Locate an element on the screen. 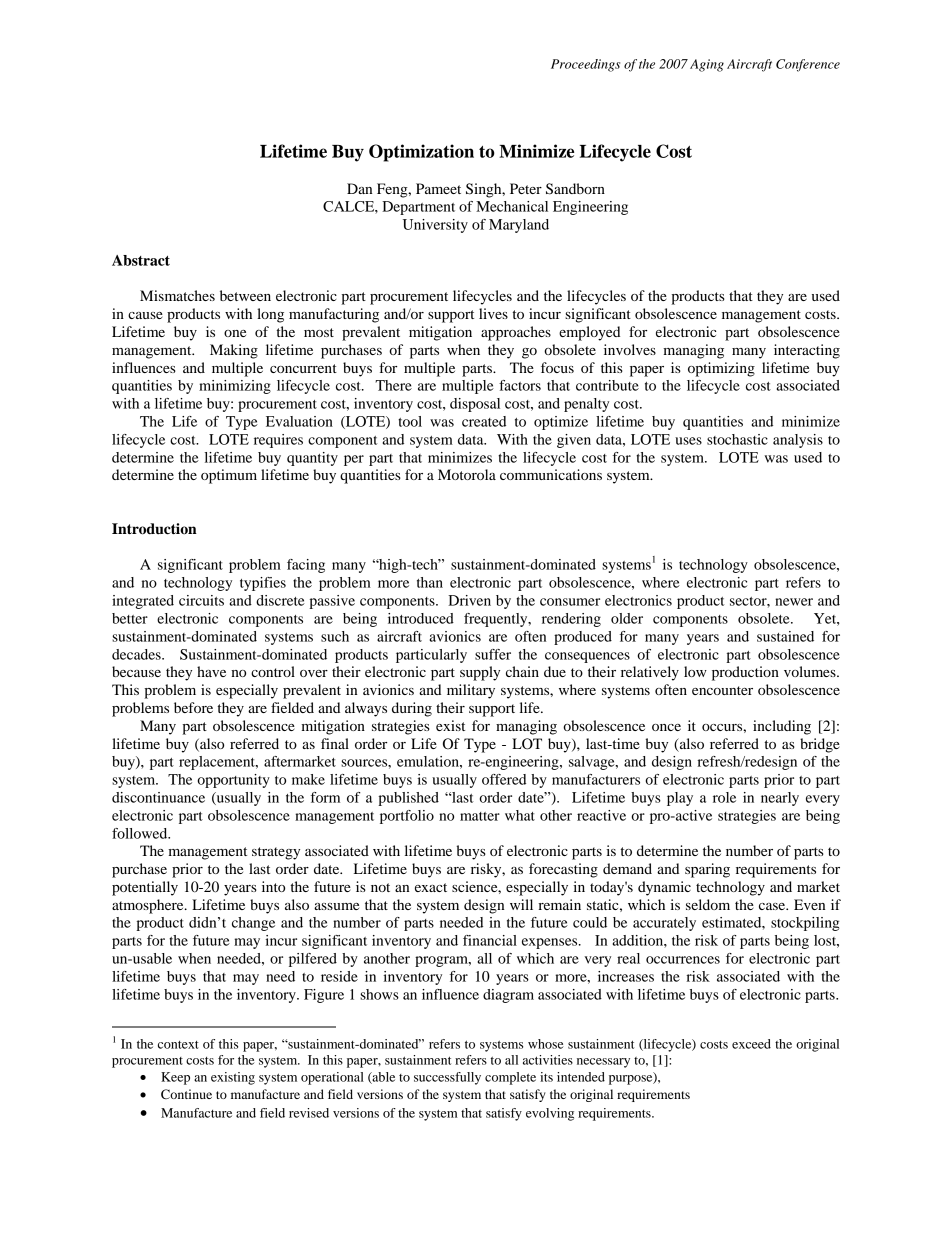 The image size is (952, 1233). Continue is located at coordinates (186, 1094).
